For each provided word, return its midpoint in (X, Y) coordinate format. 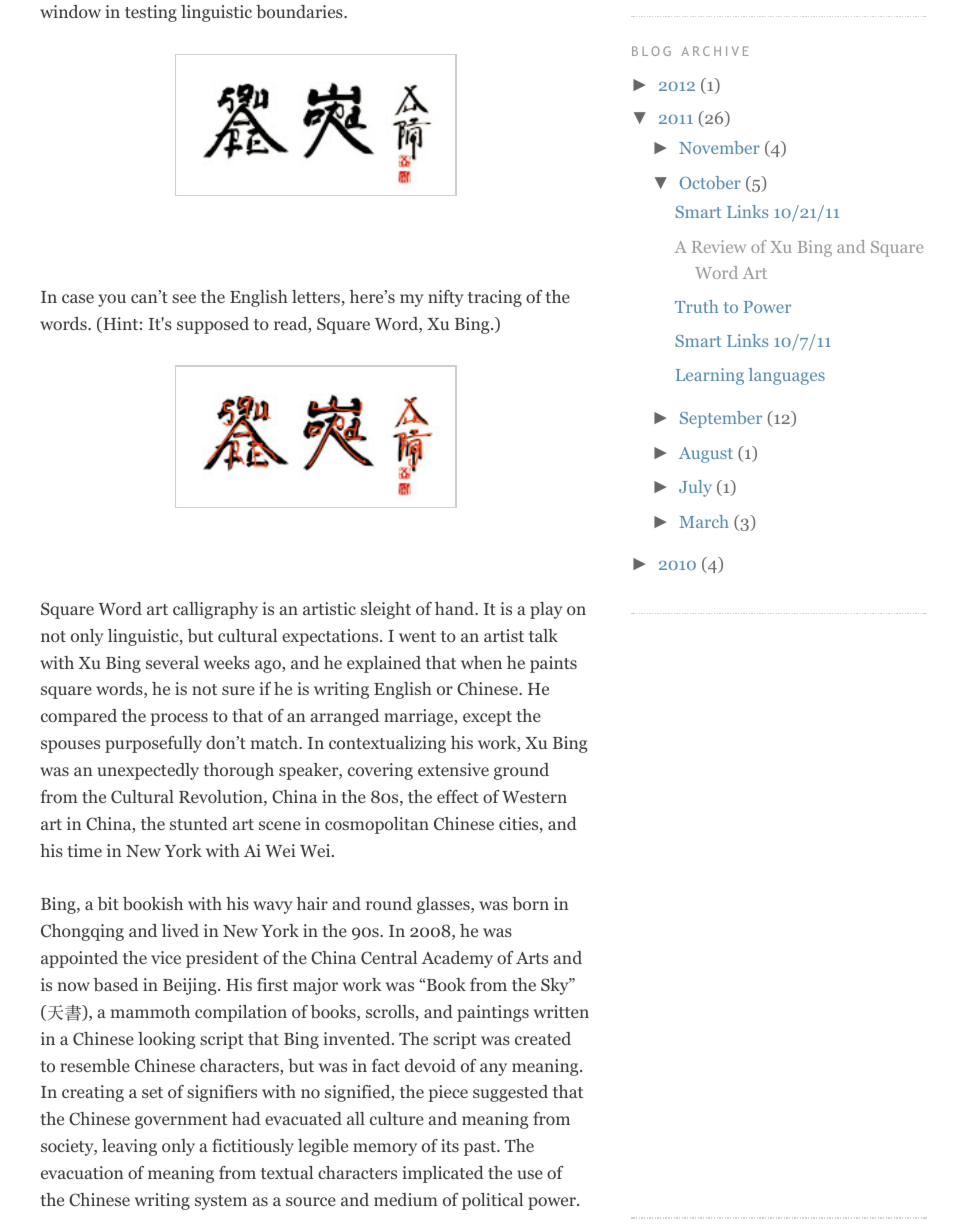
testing (151, 13)
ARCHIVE (714, 51)
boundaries (300, 12)
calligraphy (215, 610)
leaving (129, 1147)
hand (456, 608)
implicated (443, 1174)
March (704, 521)
